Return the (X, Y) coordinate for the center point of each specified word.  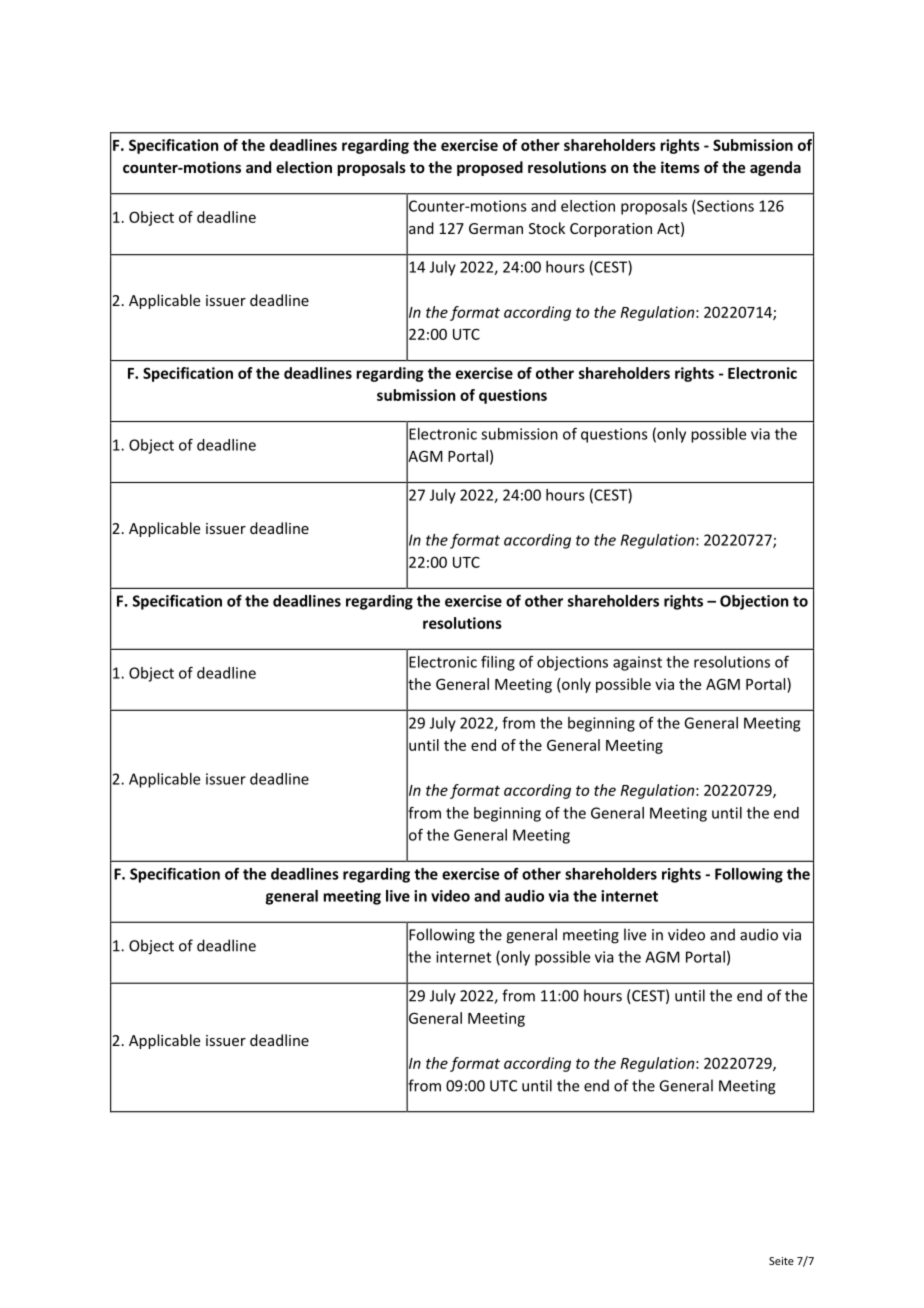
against (637, 663)
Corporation (611, 230)
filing (498, 663)
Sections (725, 206)
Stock (547, 228)
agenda (775, 168)
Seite (781, 1261)
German (496, 228)
